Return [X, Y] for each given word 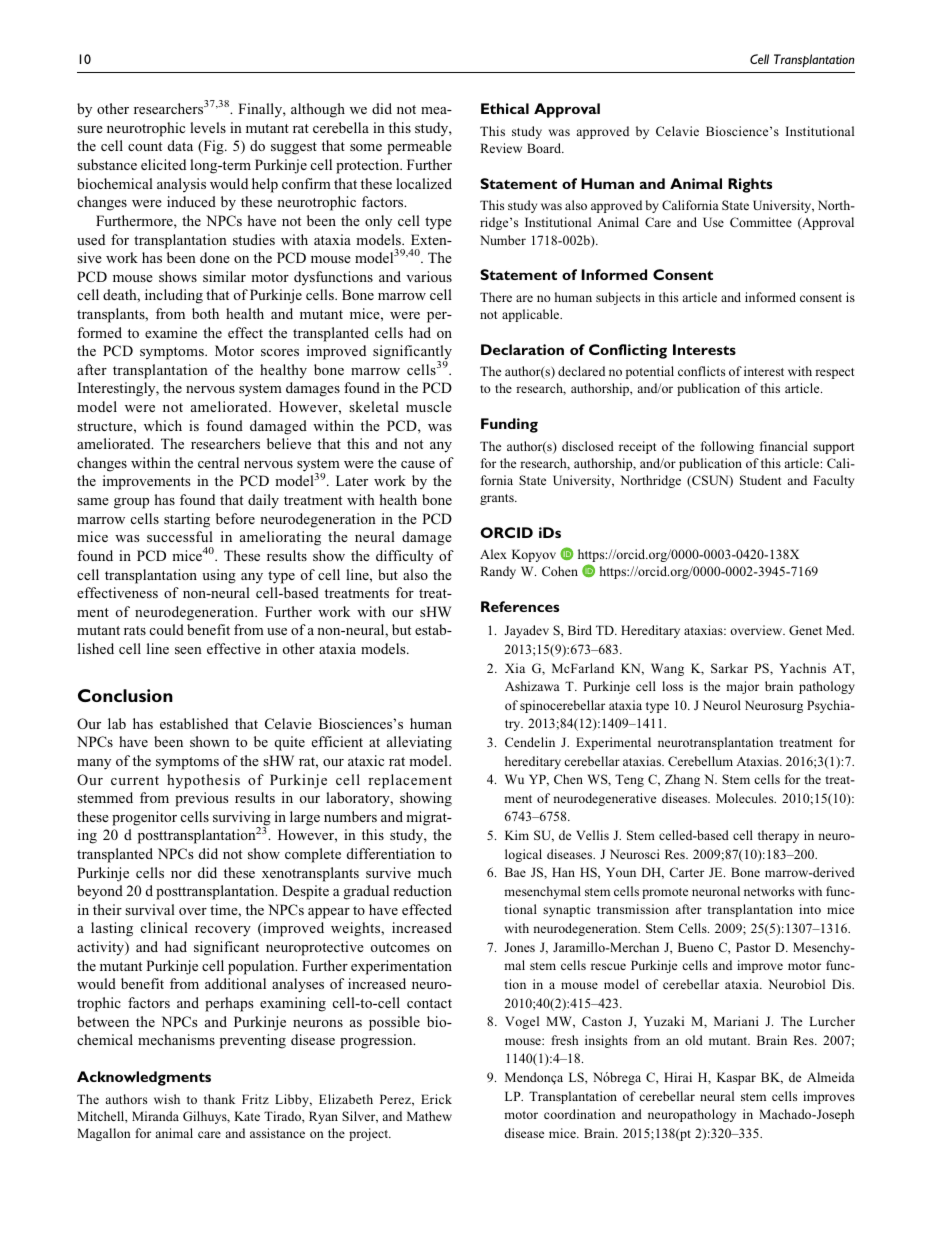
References [520, 606]
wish [167, 1099]
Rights [750, 185]
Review [501, 148]
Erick [436, 1099]
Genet [805, 630]
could [167, 629]
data [180, 145]
